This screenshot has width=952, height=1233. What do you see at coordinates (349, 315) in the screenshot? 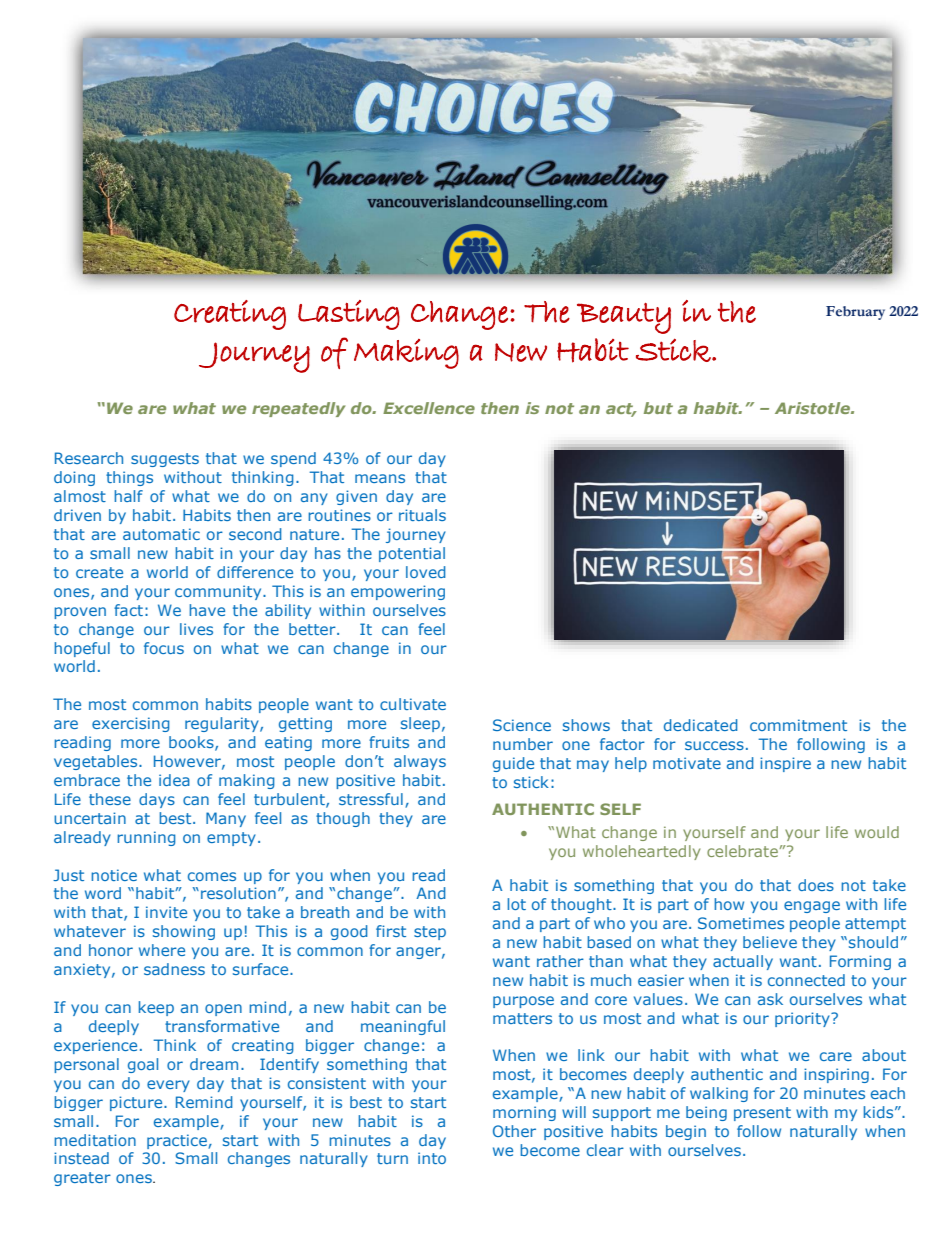
I see `Lasting` at bounding box center [349, 315].
